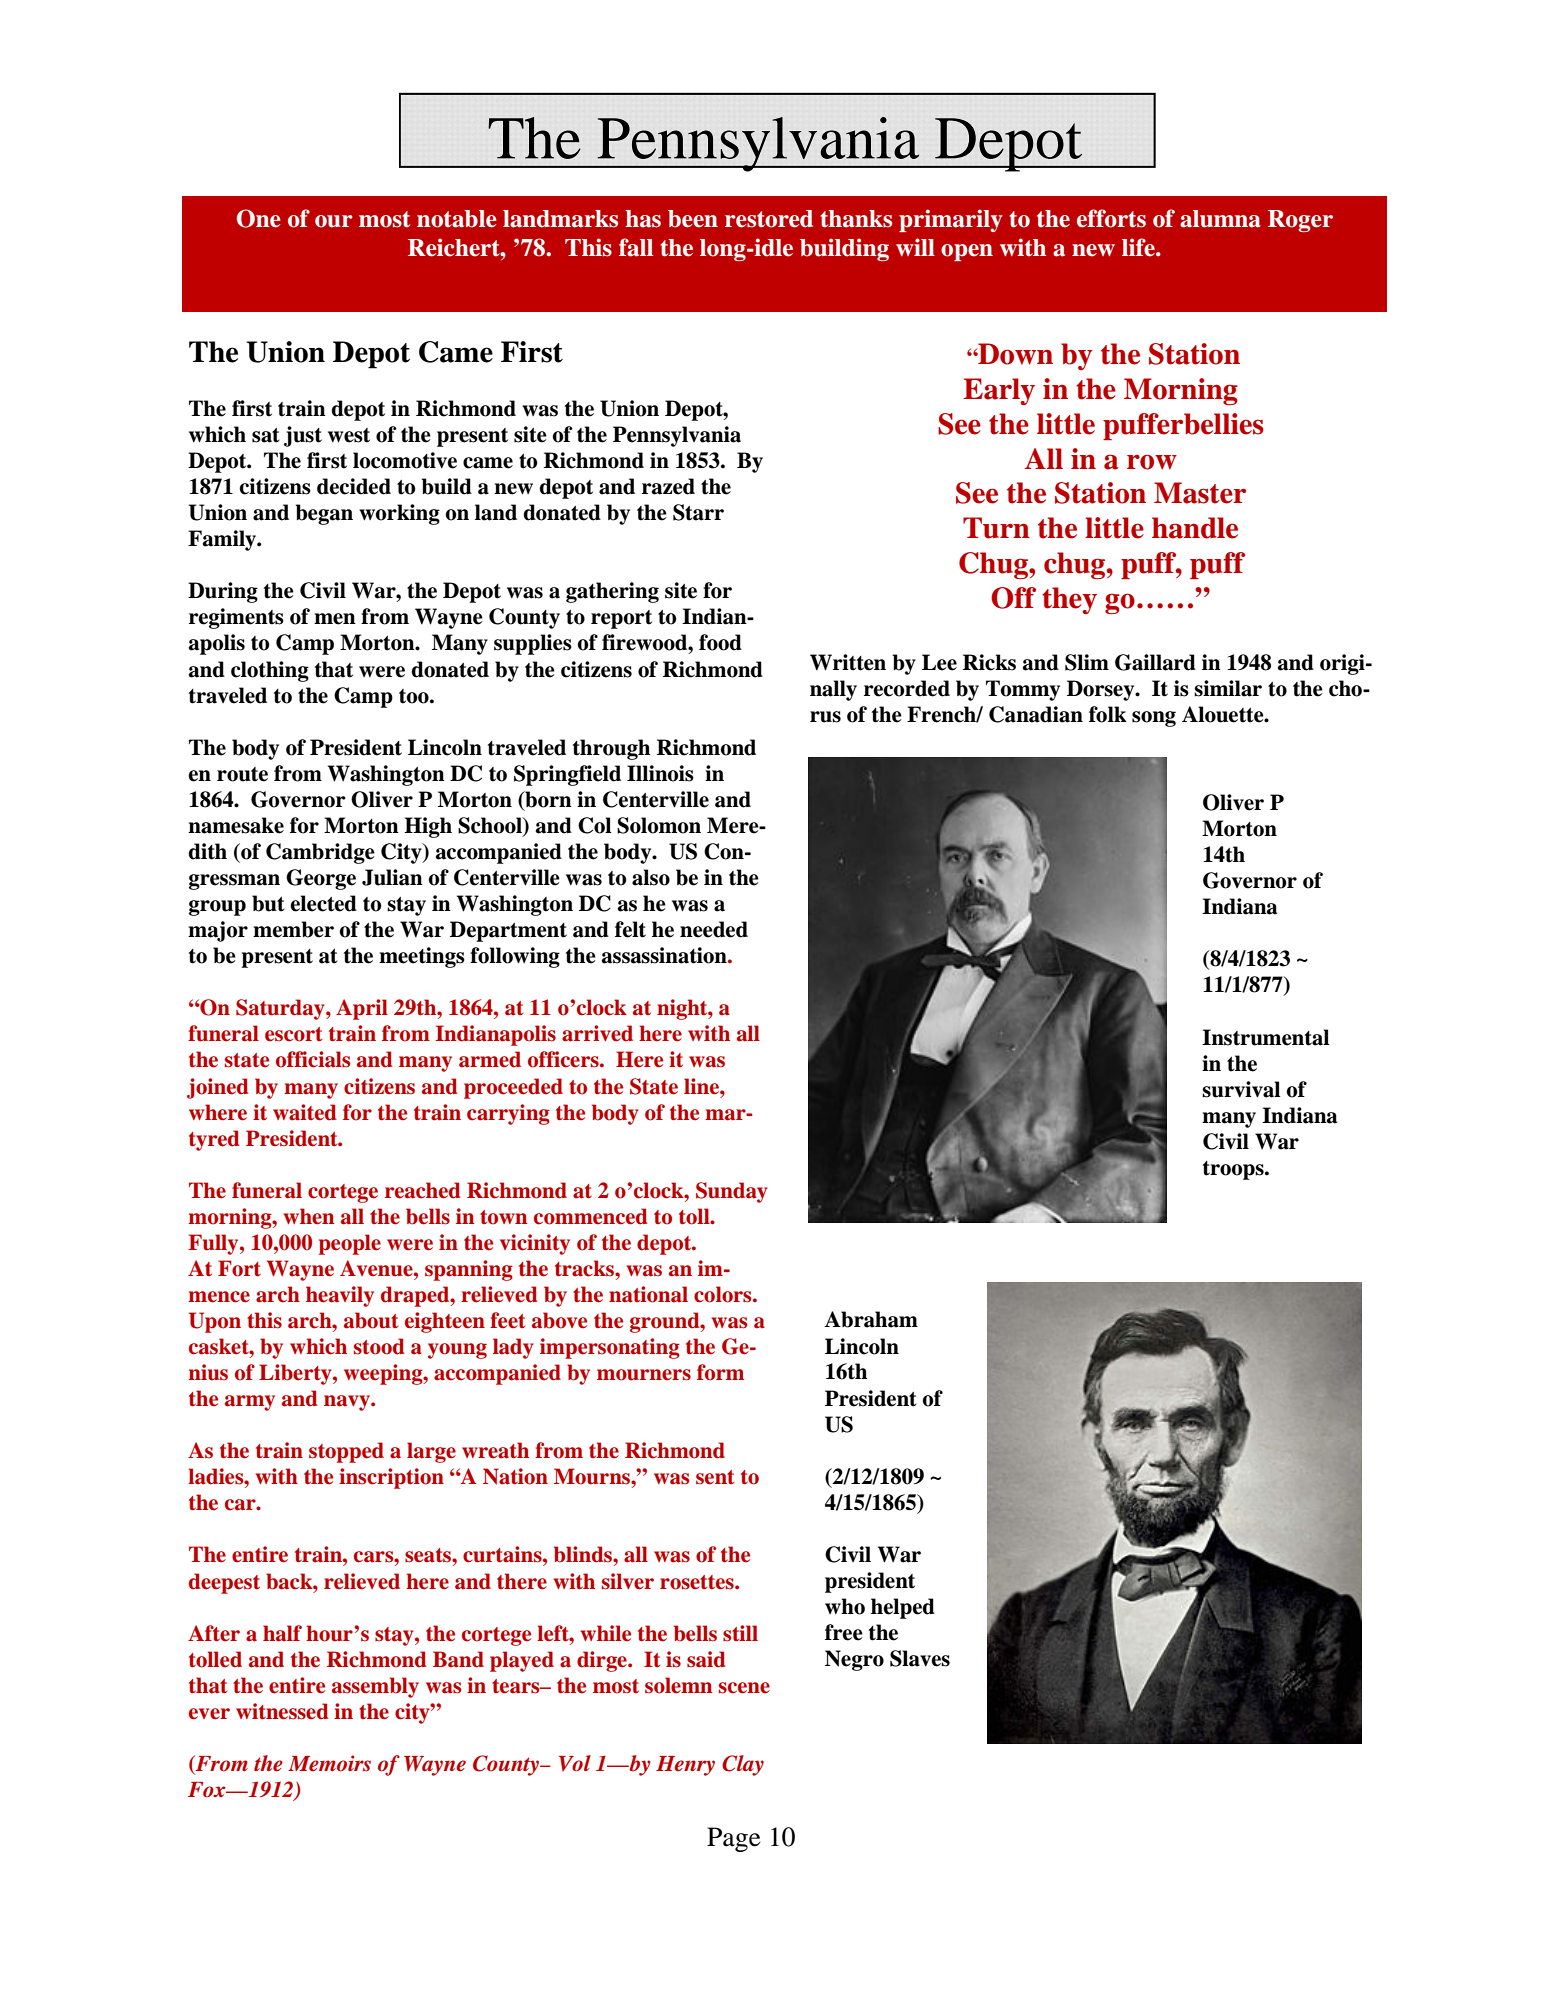  What do you see at coordinates (1139, 247) in the image?
I see `life` at bounding box center [1139, 247].
